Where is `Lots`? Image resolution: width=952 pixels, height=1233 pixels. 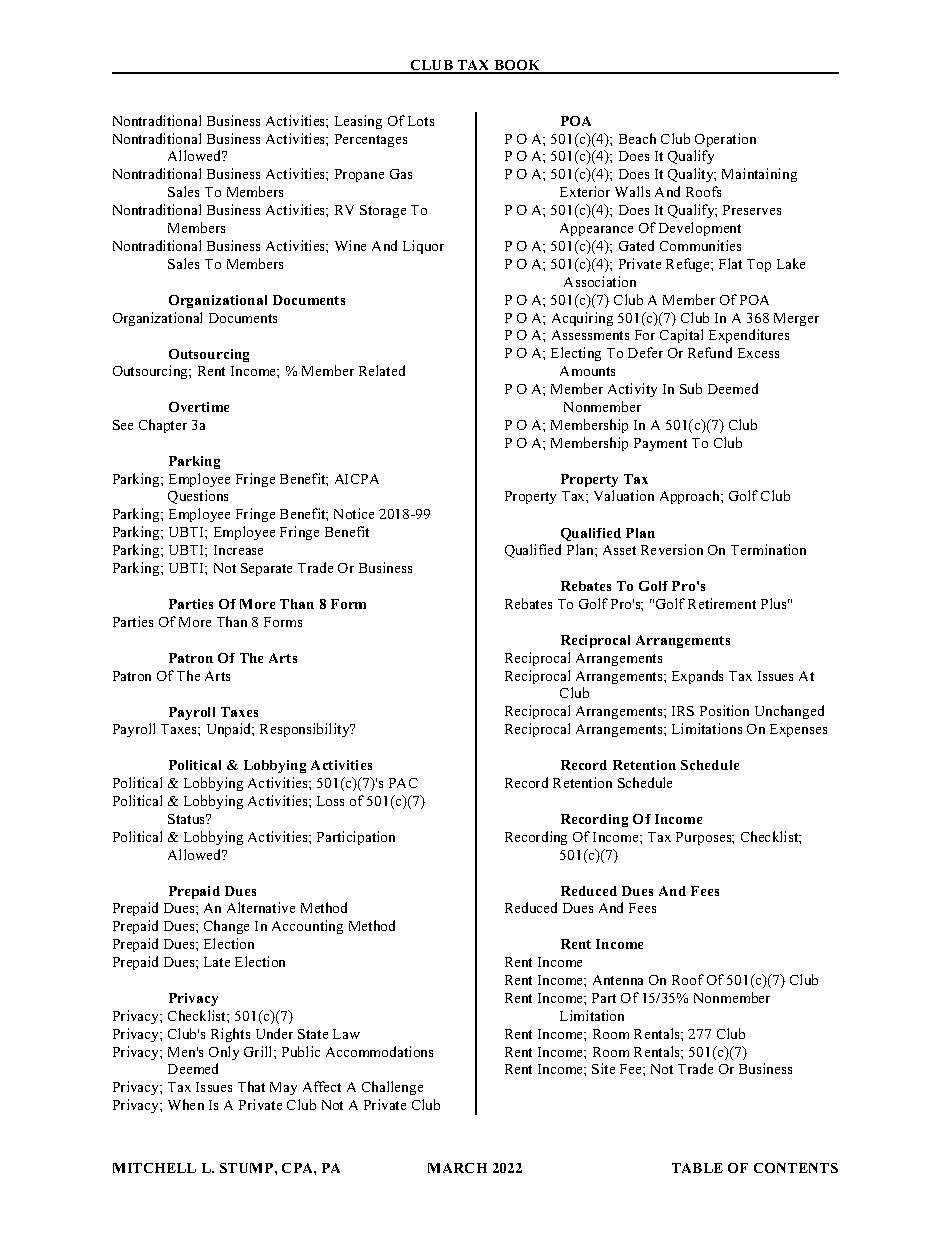
Lots is located at coordinates (421, 121).
